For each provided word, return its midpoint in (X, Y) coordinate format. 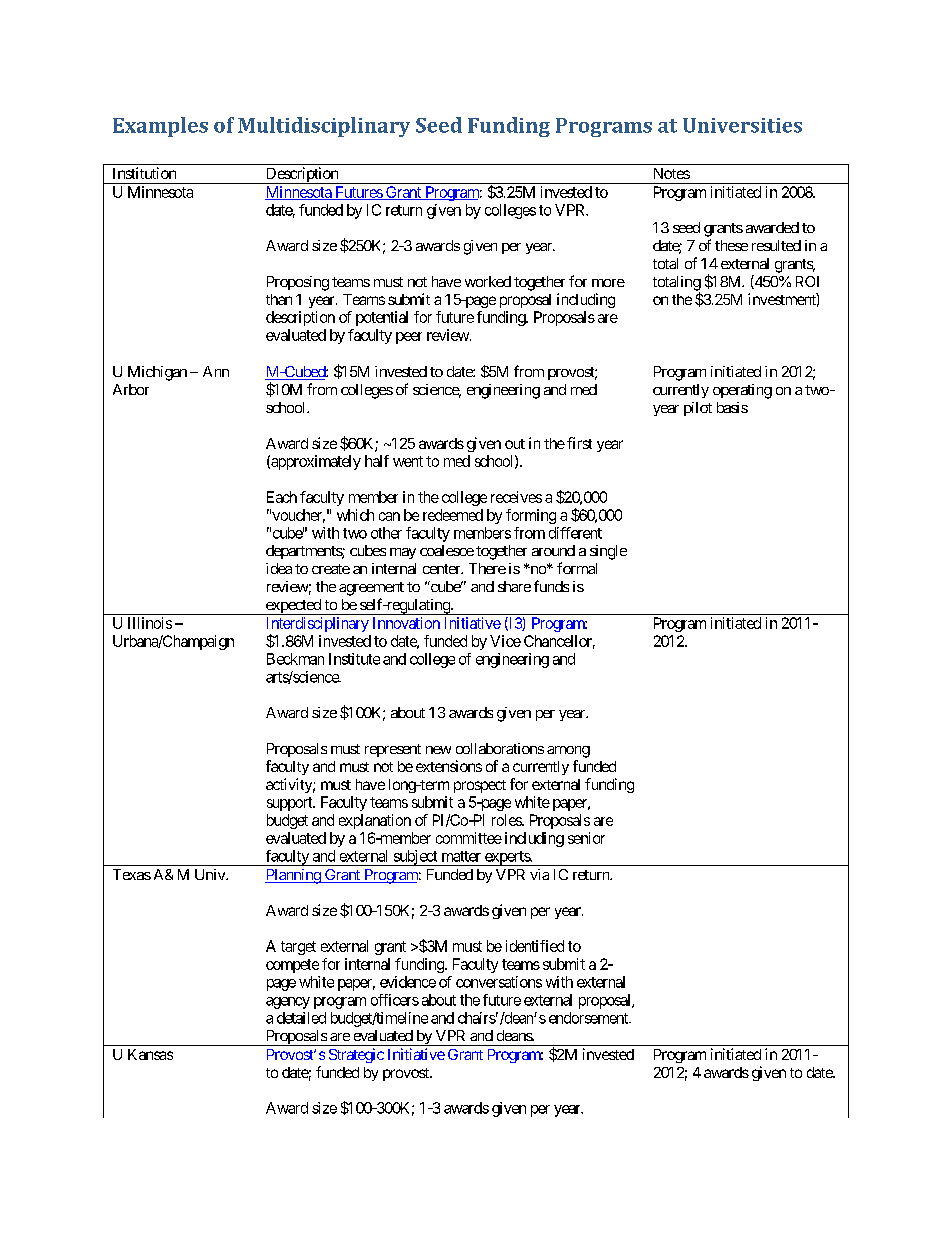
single (608, 552)
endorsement (589, 1018)
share (514, 586)
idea (279, 568)
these (731, 245)
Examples (160, 127)
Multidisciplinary (324, 127)
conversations (499, 982)
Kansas (150, 1054)
